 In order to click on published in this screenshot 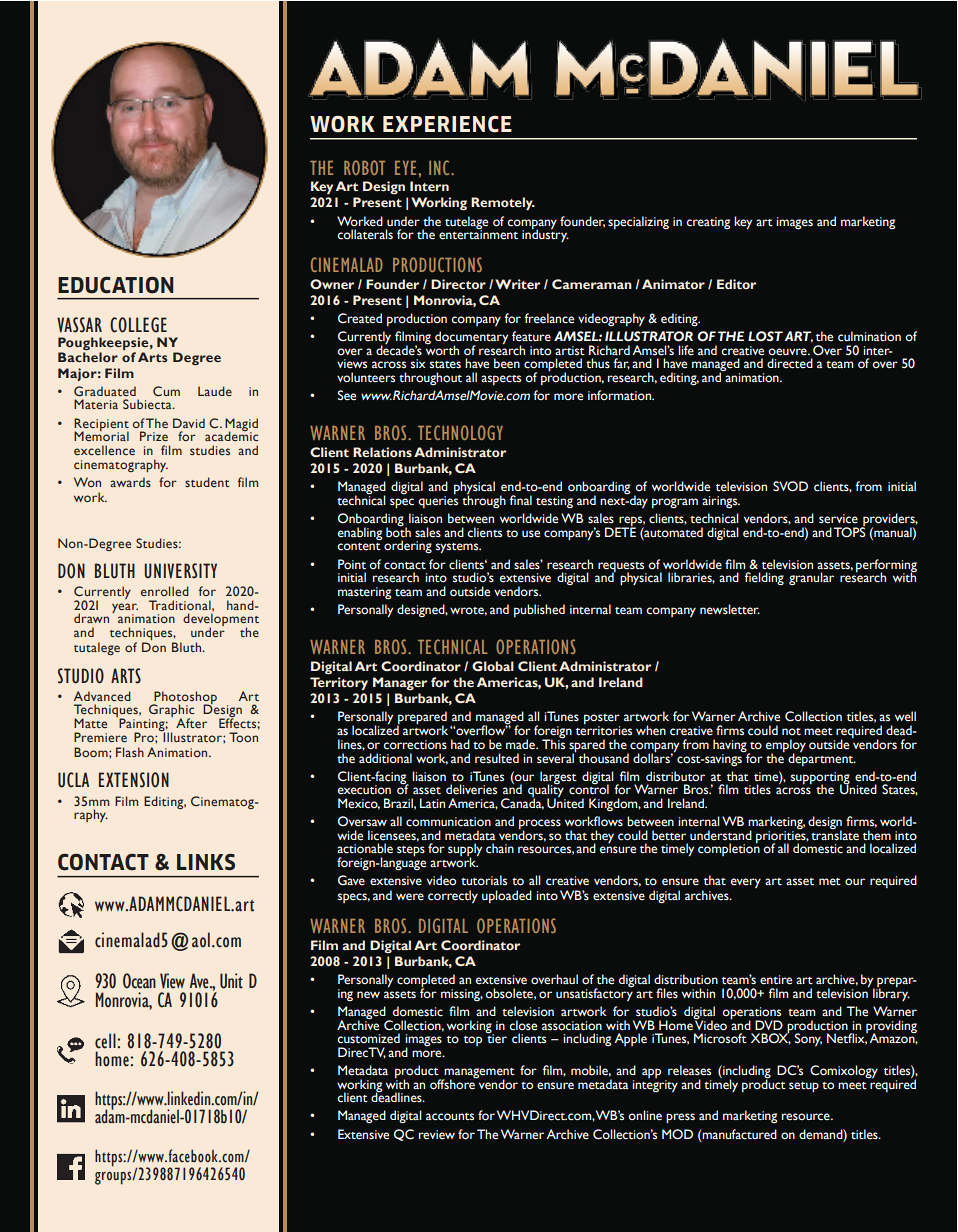, I will do `click(539, 610)`.
